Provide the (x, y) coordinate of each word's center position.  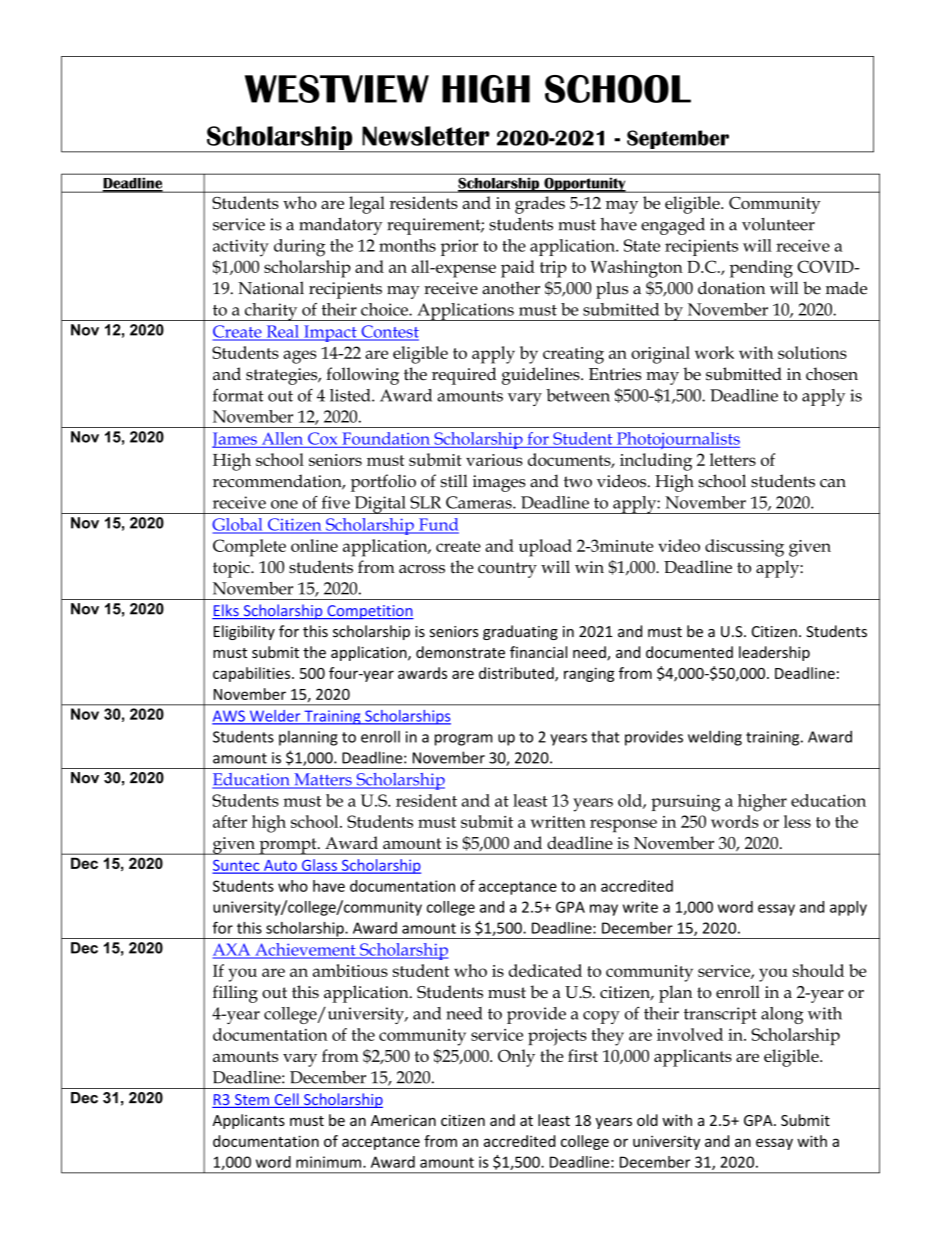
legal (367, 205)
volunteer (778, 224)
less (797, 821)
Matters (323, 780)
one (284, 504)
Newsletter (426, 136)
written (558, 822)
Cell (286, 1100)
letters (733, 459)
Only (516, 1058)
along (782, 1015)
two (578, 482)
